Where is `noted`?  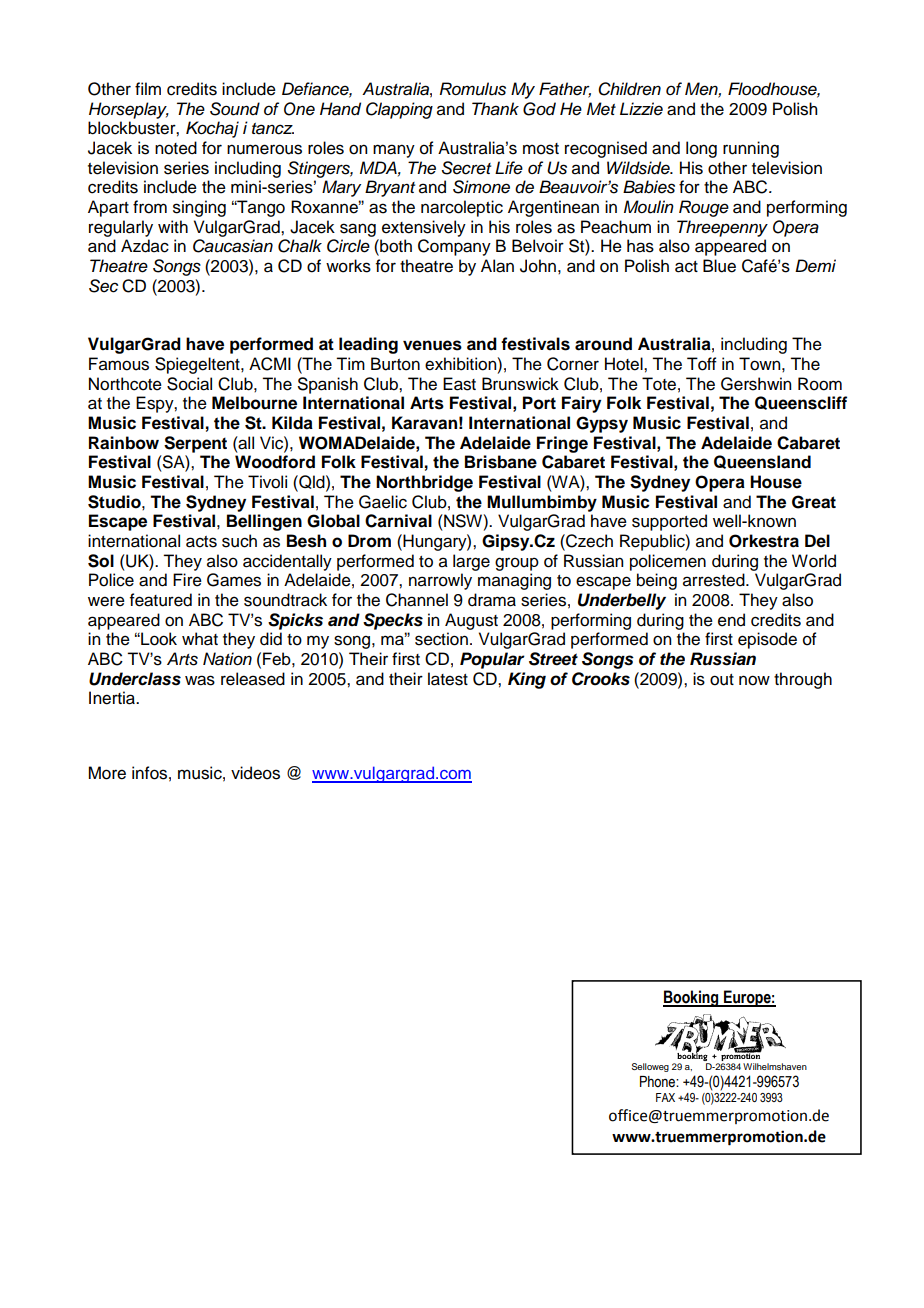
noted is located at coordinates (176, 148).
